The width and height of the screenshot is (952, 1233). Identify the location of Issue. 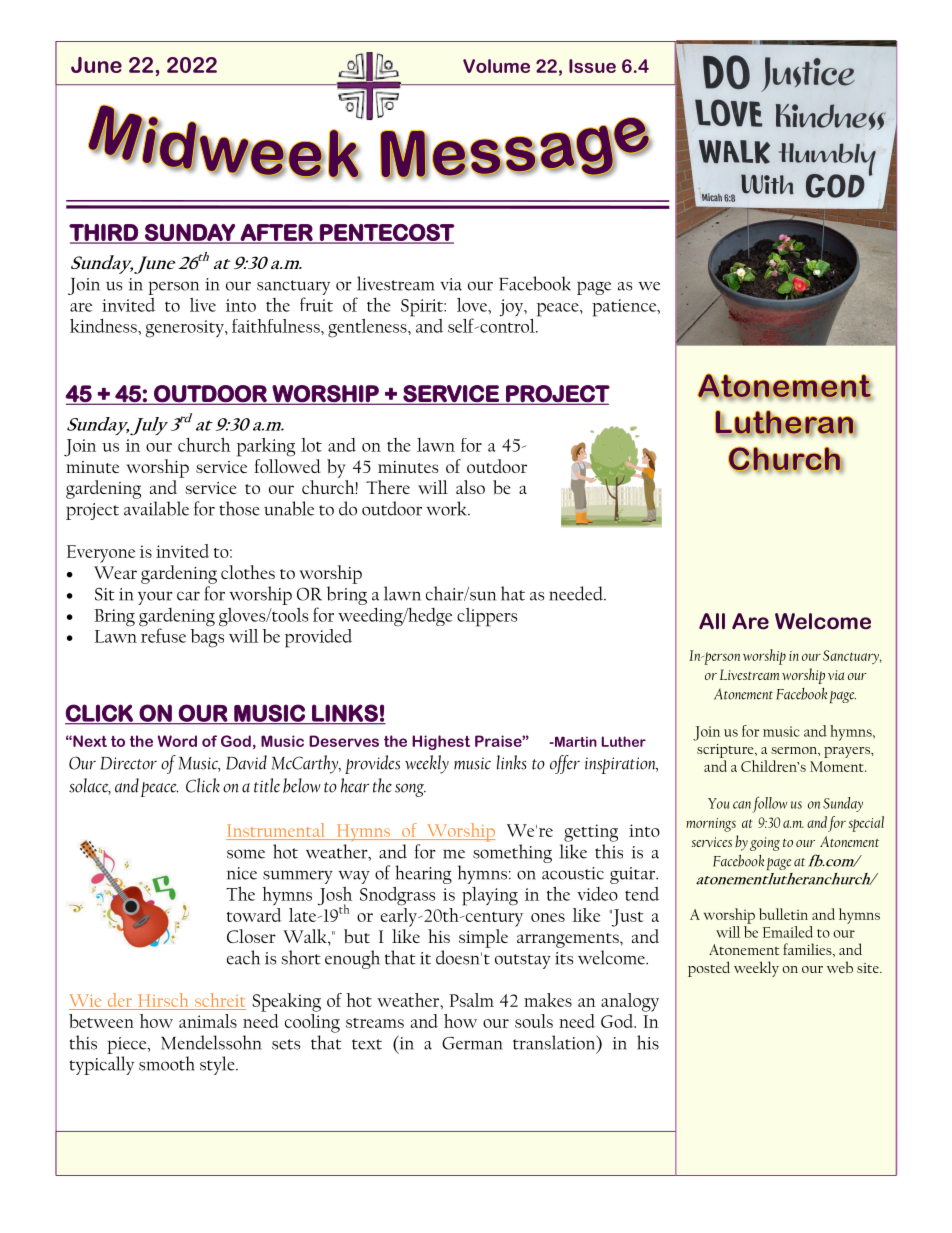
(592, 66).
